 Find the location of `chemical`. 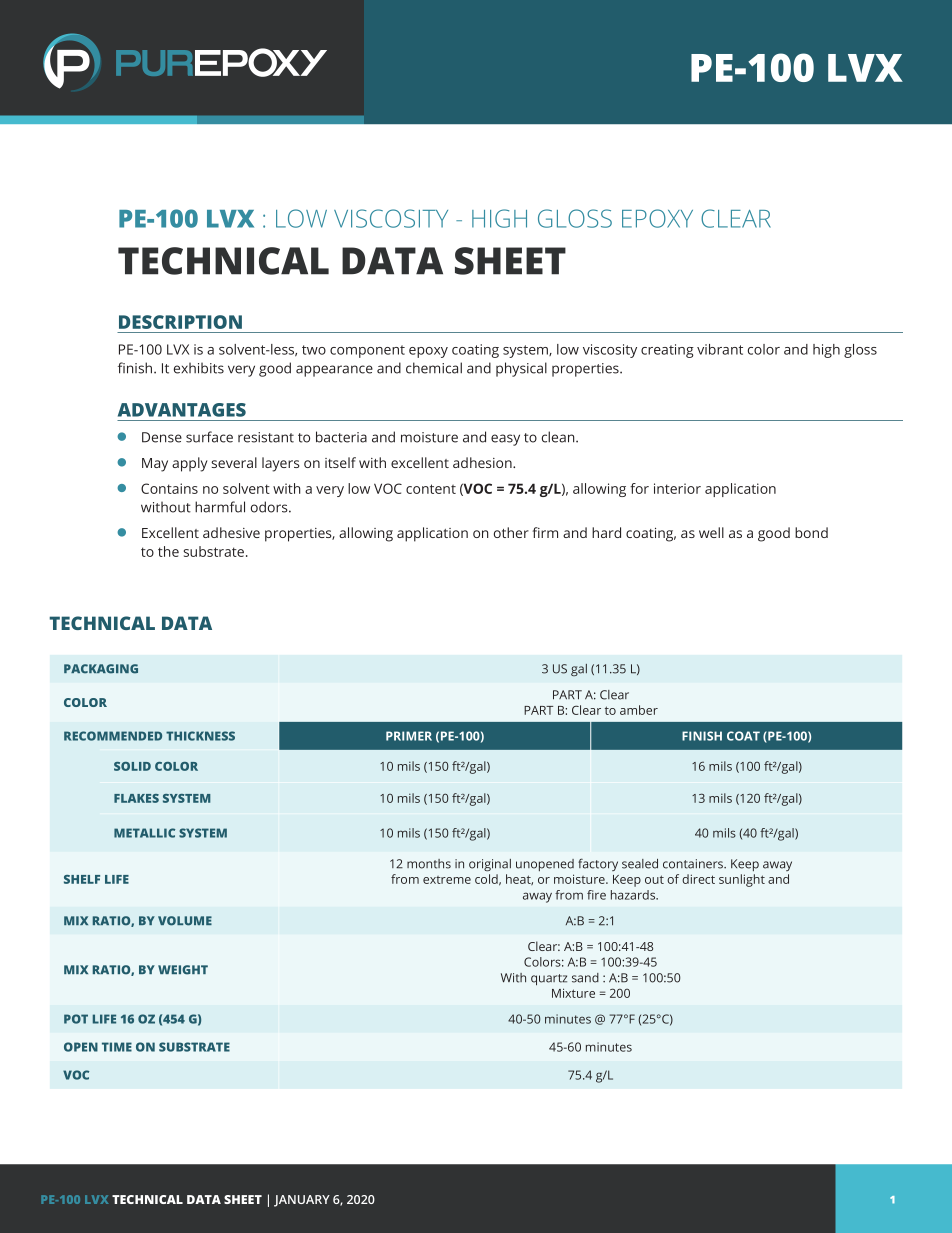

chemical is located at coordinates (434, 368).
